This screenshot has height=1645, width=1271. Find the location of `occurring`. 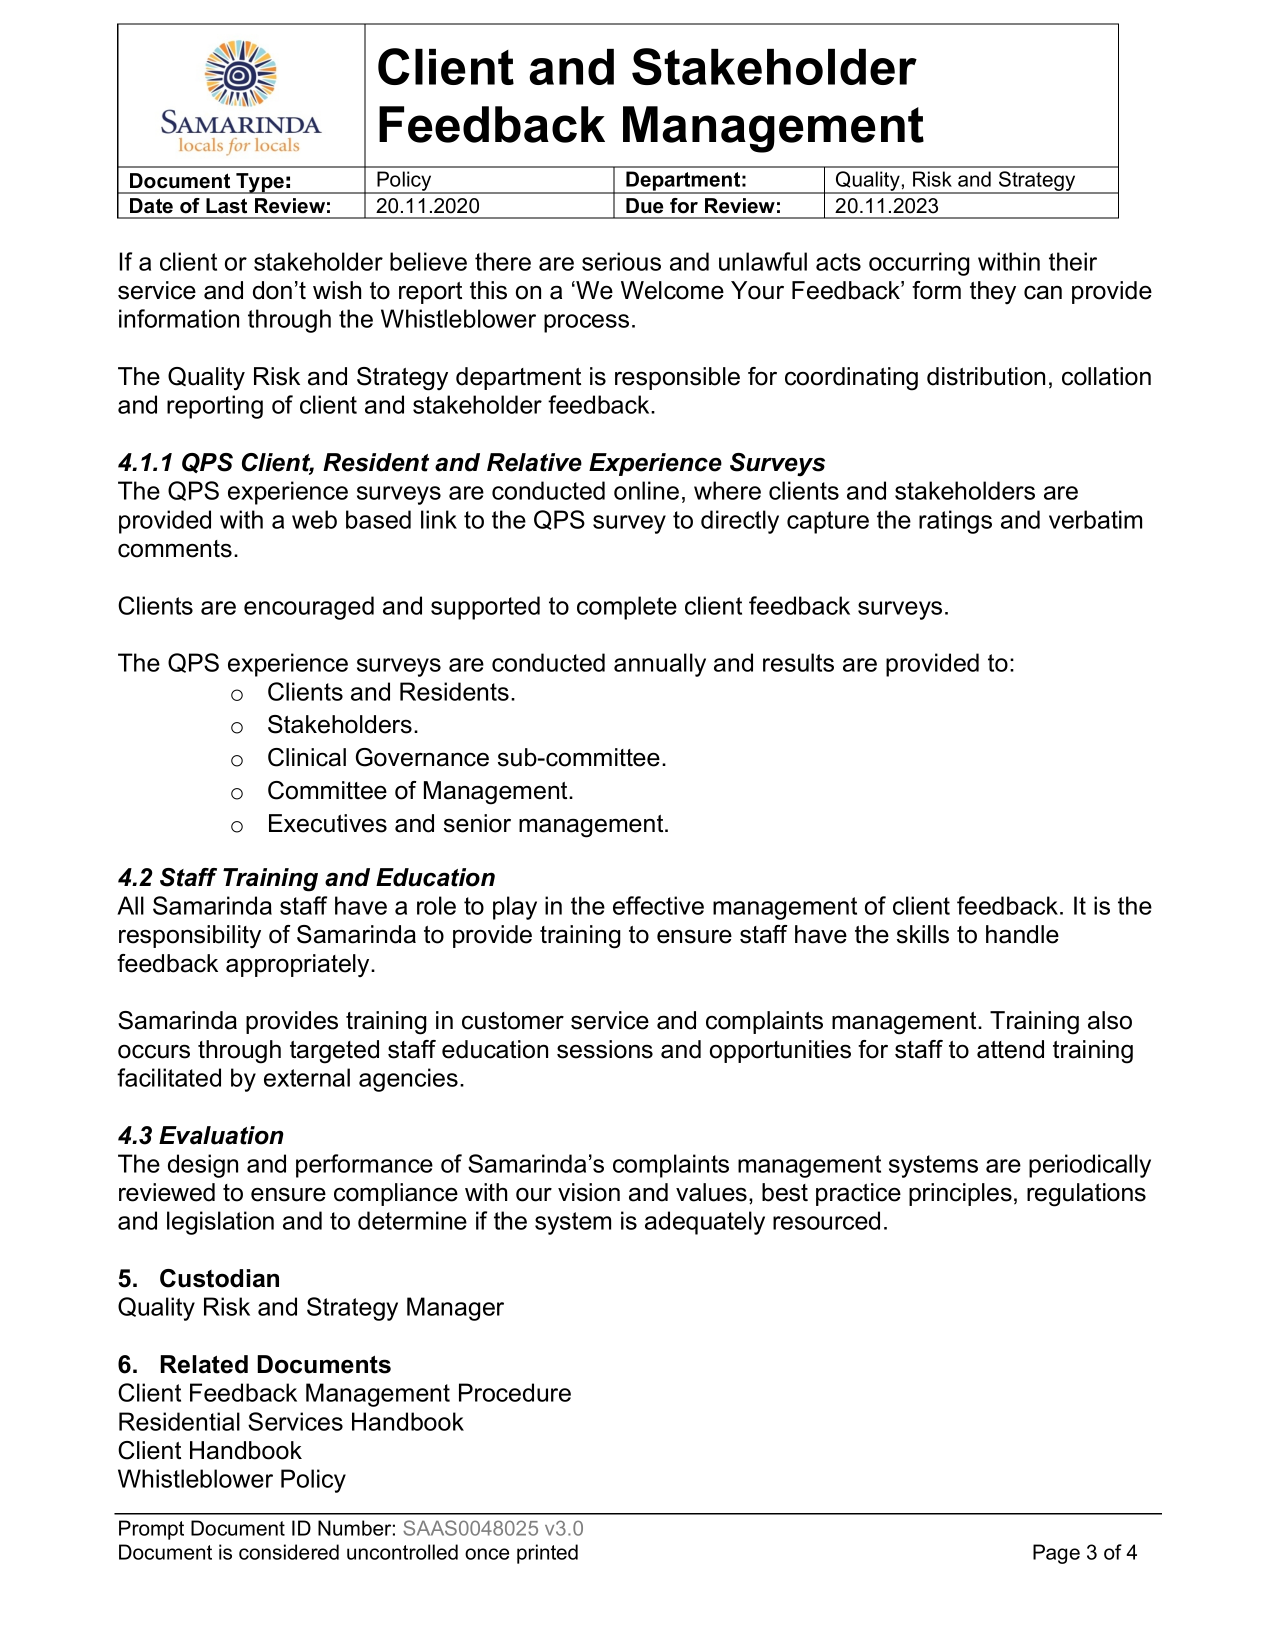

occurring is located at coordinates (919, 264).
